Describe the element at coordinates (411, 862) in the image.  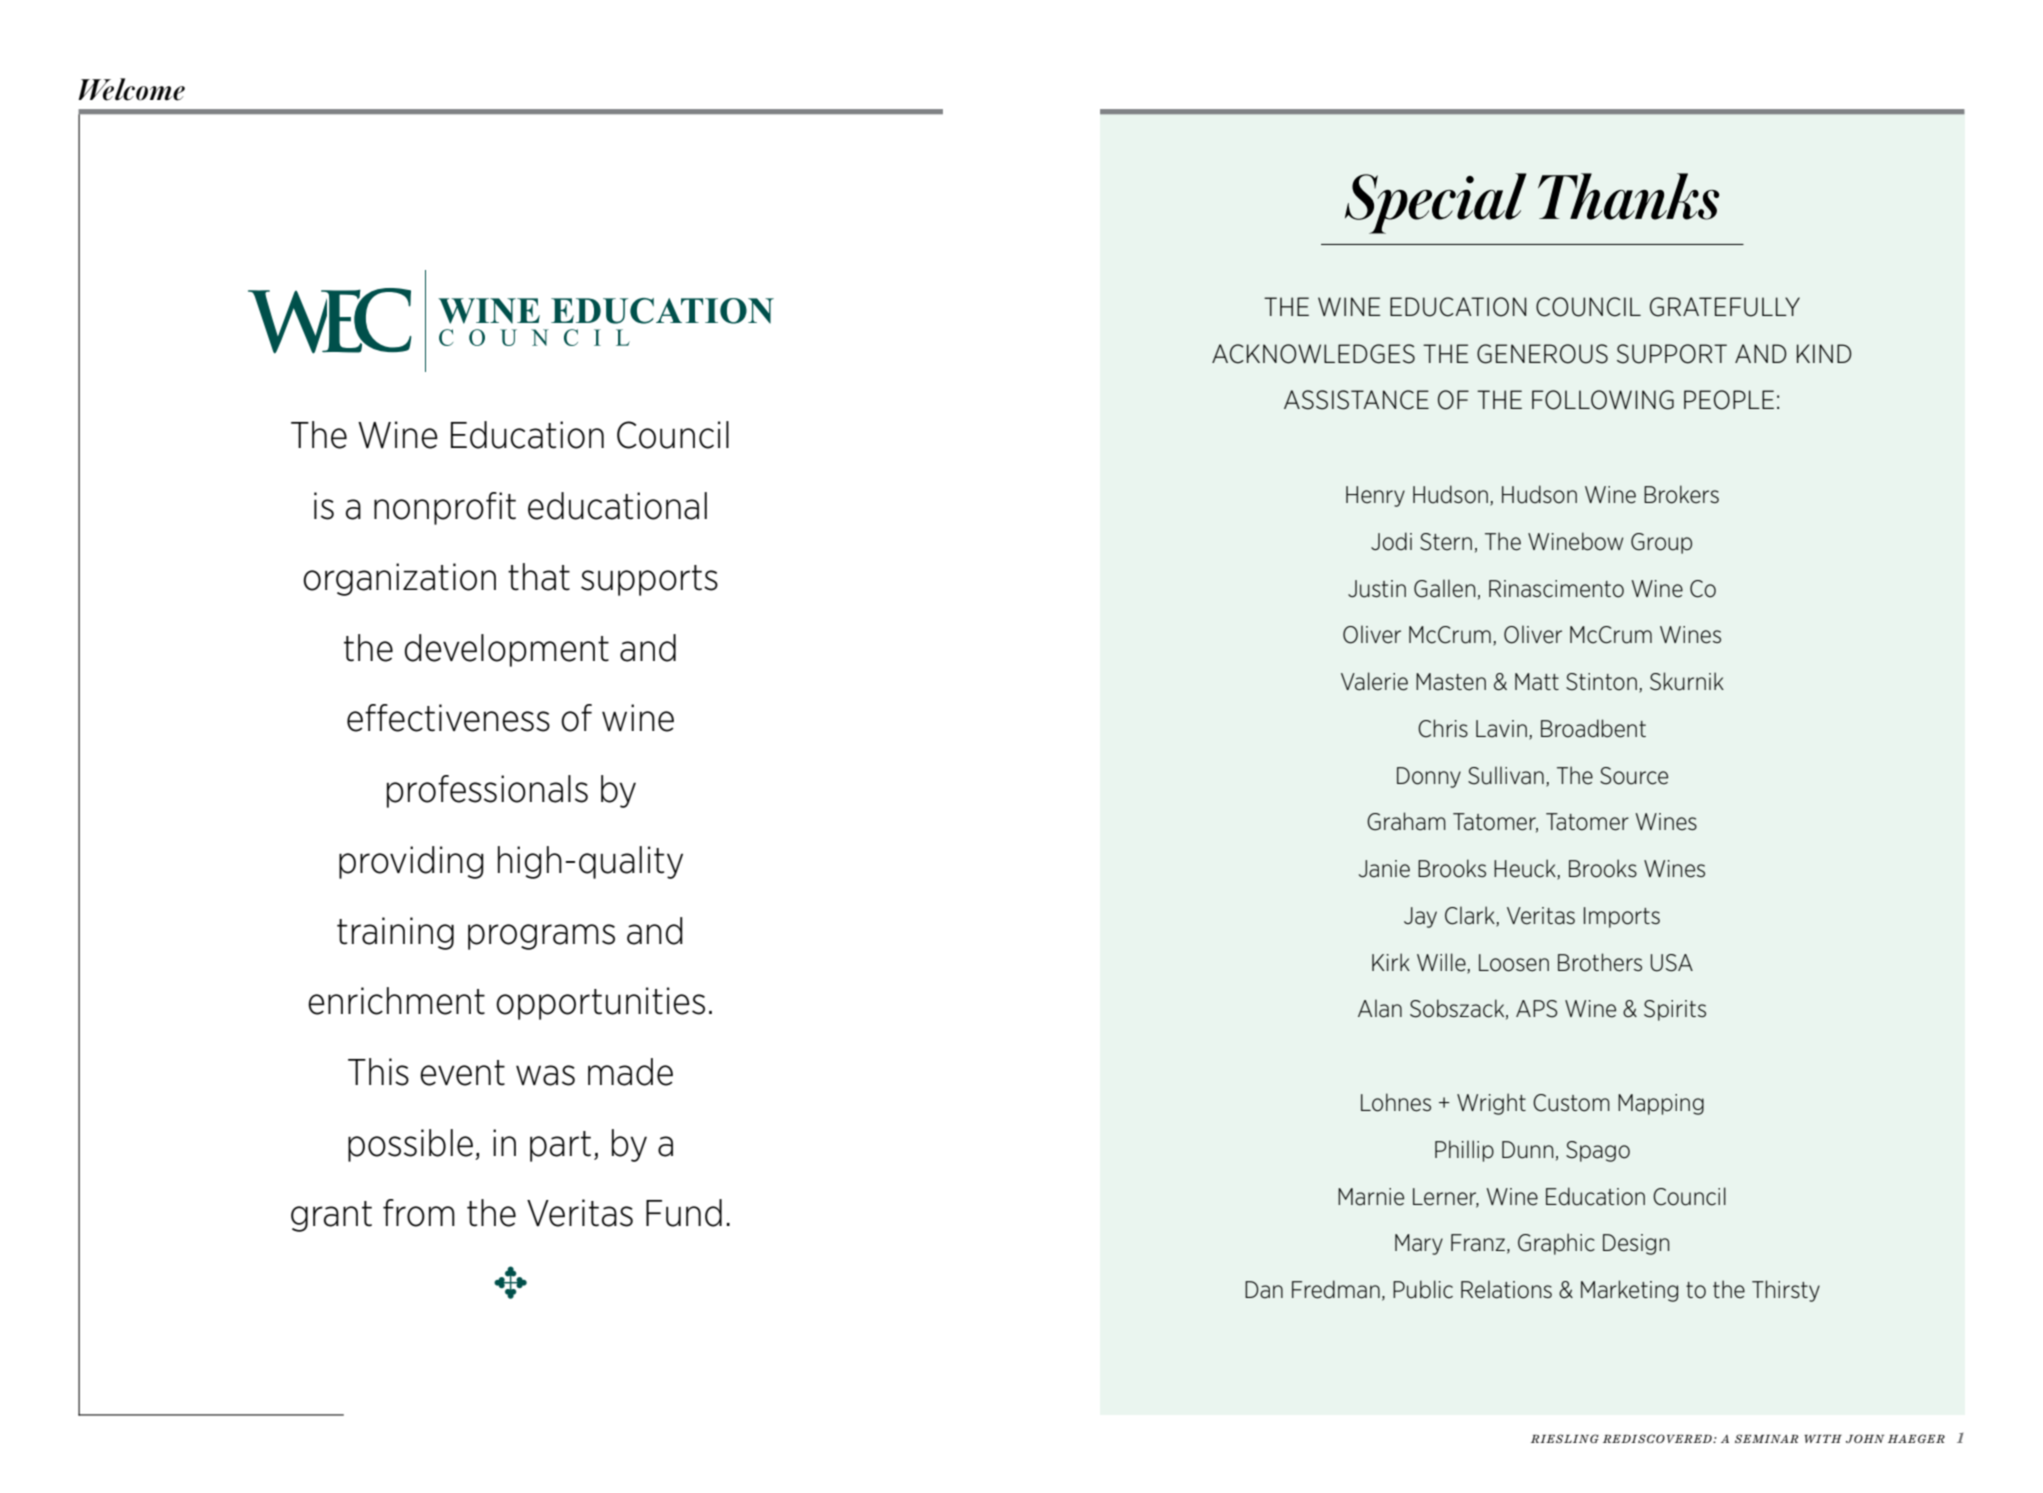
I see `providing` at that location.
